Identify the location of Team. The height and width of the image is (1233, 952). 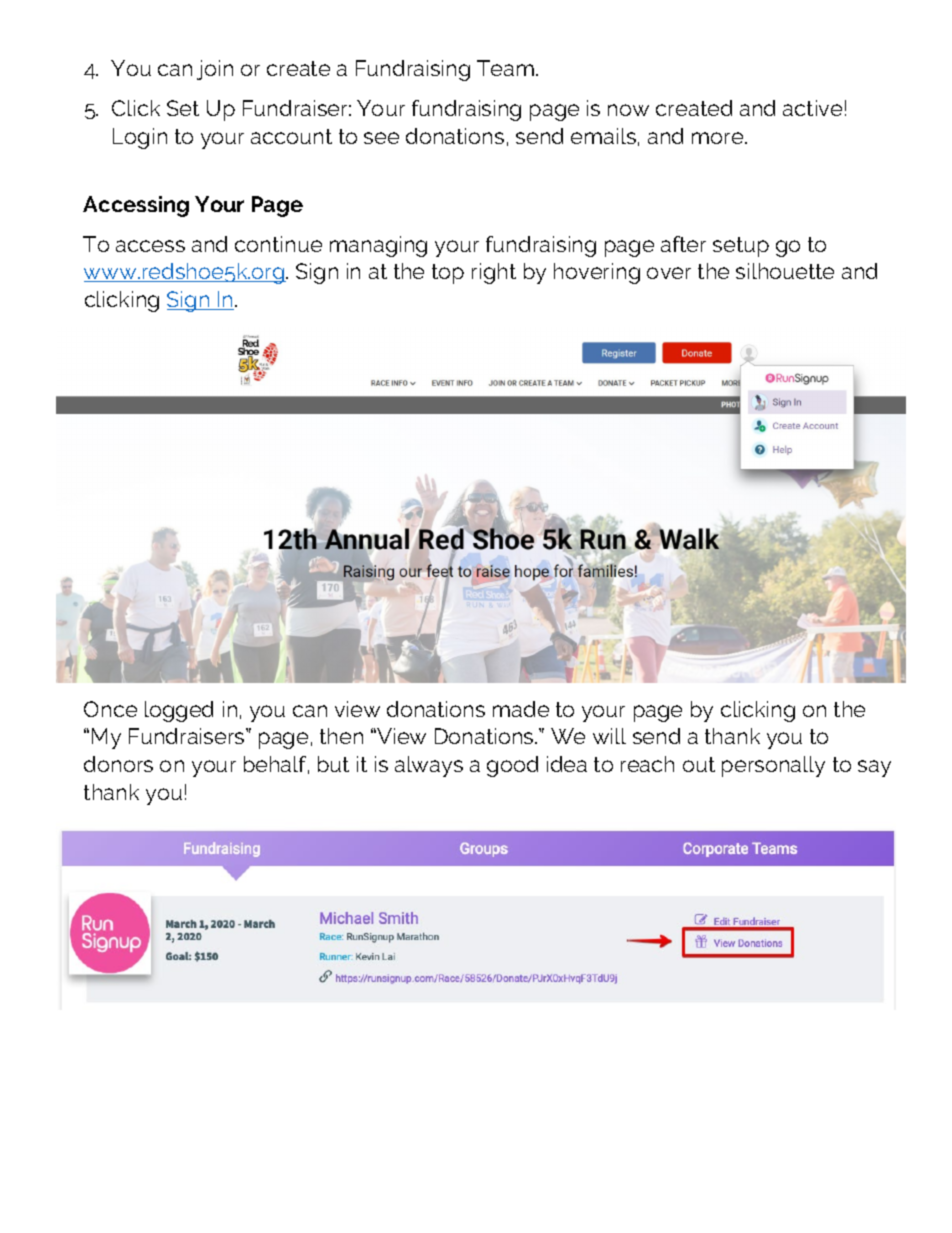
(505, 68).
